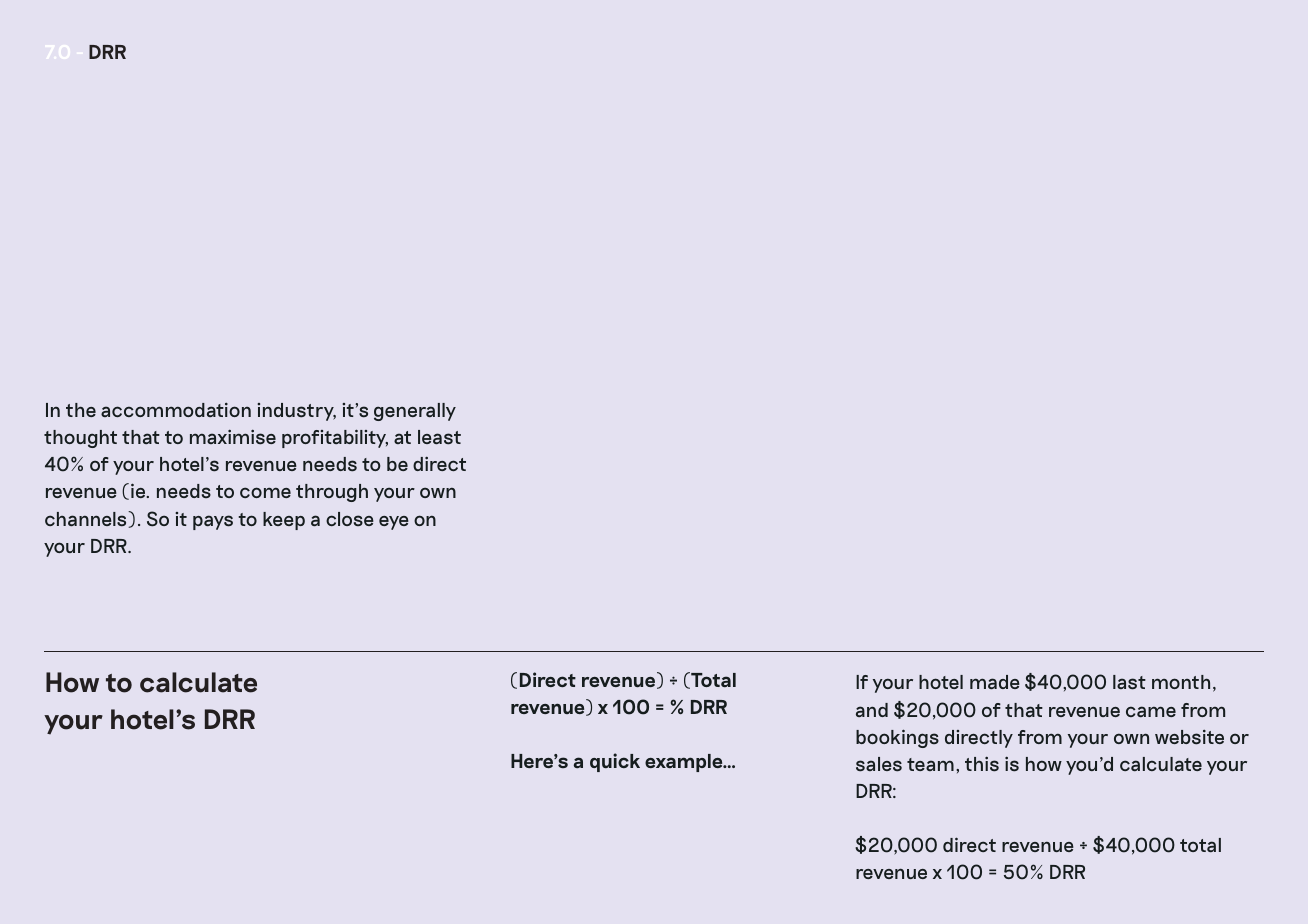  What do you see at coordinates (615, 762) in the document?
I see `quick` at bounding box center [615, 762].
